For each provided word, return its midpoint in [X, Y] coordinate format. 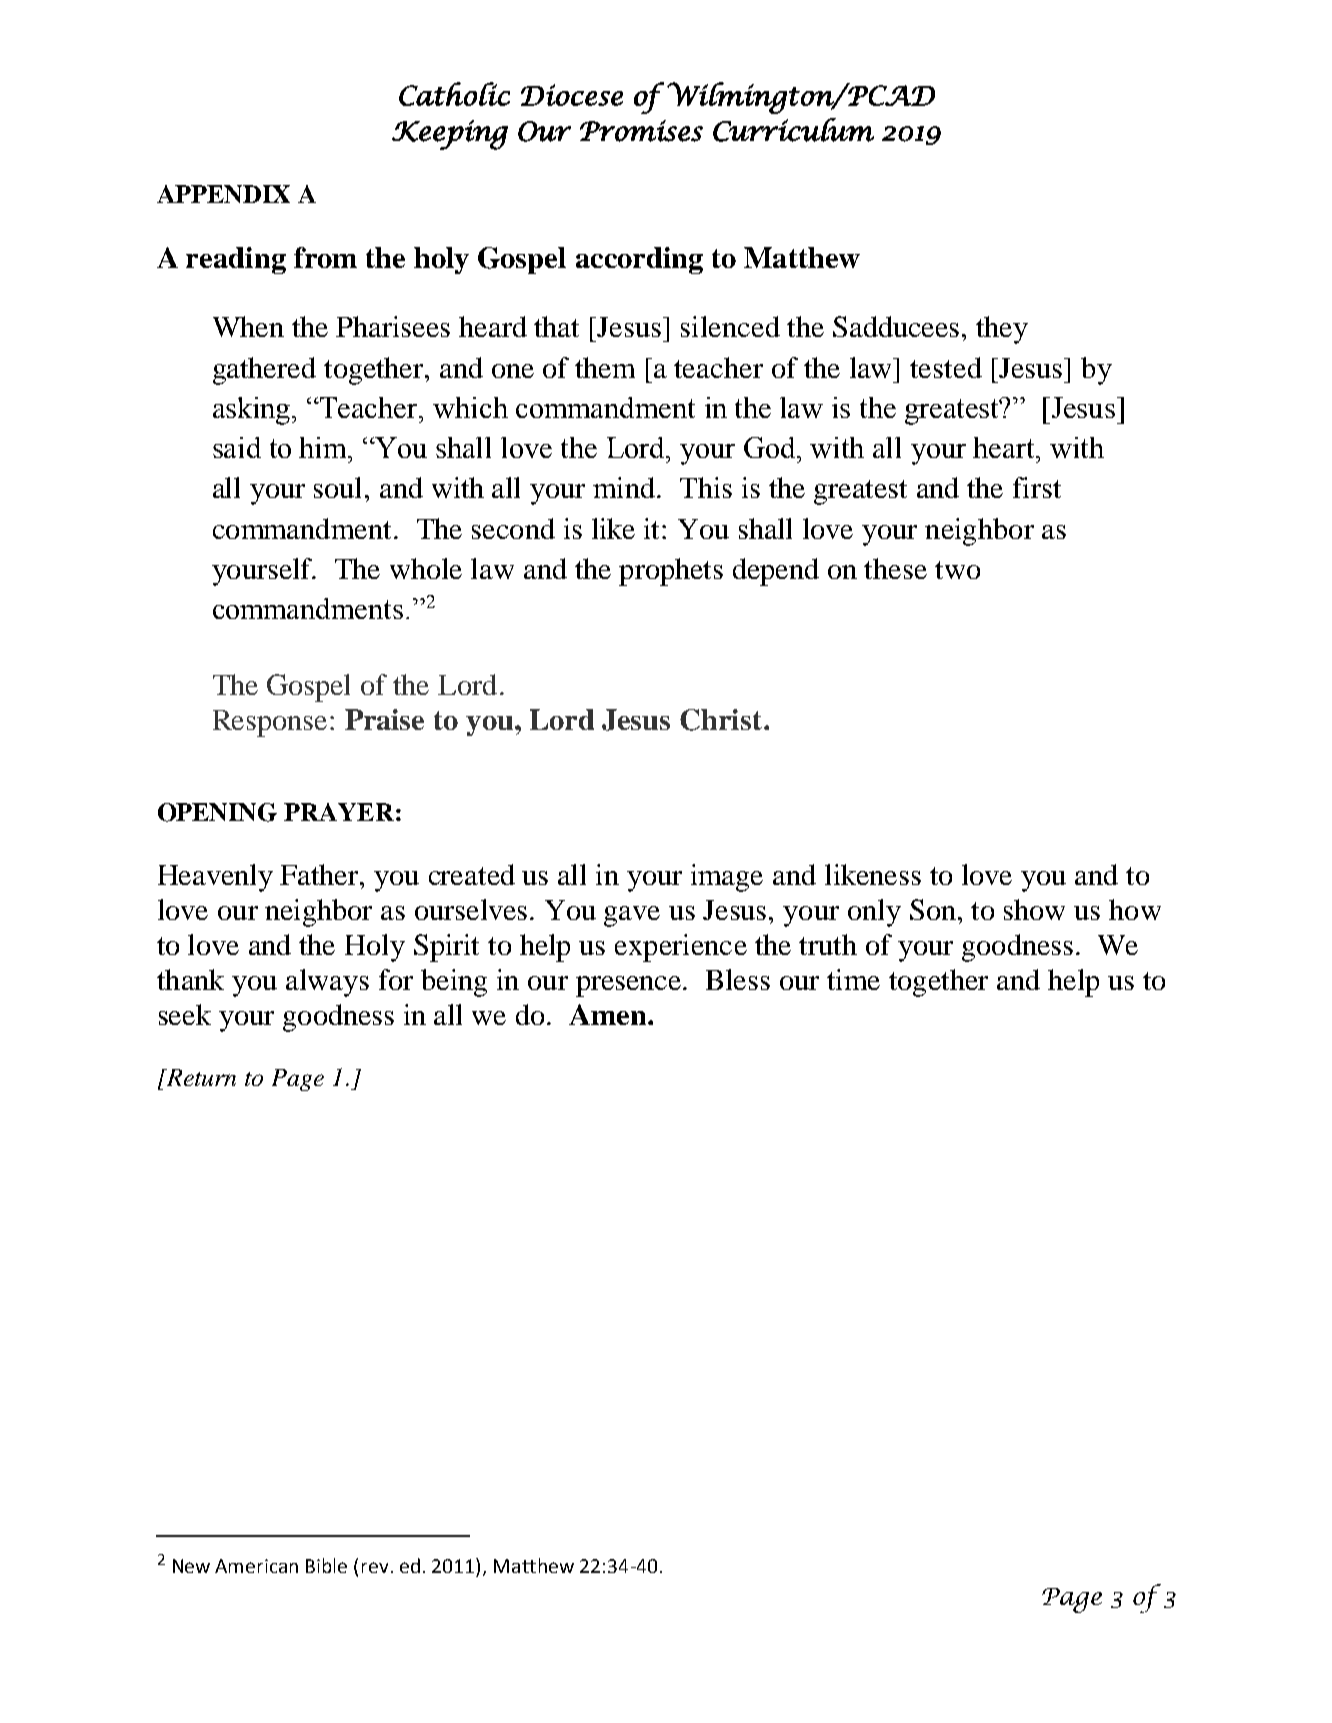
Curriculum [793, 130]
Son [933, 909]
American [256, 1566]
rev [375, 1567]
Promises [641, 131]
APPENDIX [223, 194]
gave [632, 916]
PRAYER [339, 812]
